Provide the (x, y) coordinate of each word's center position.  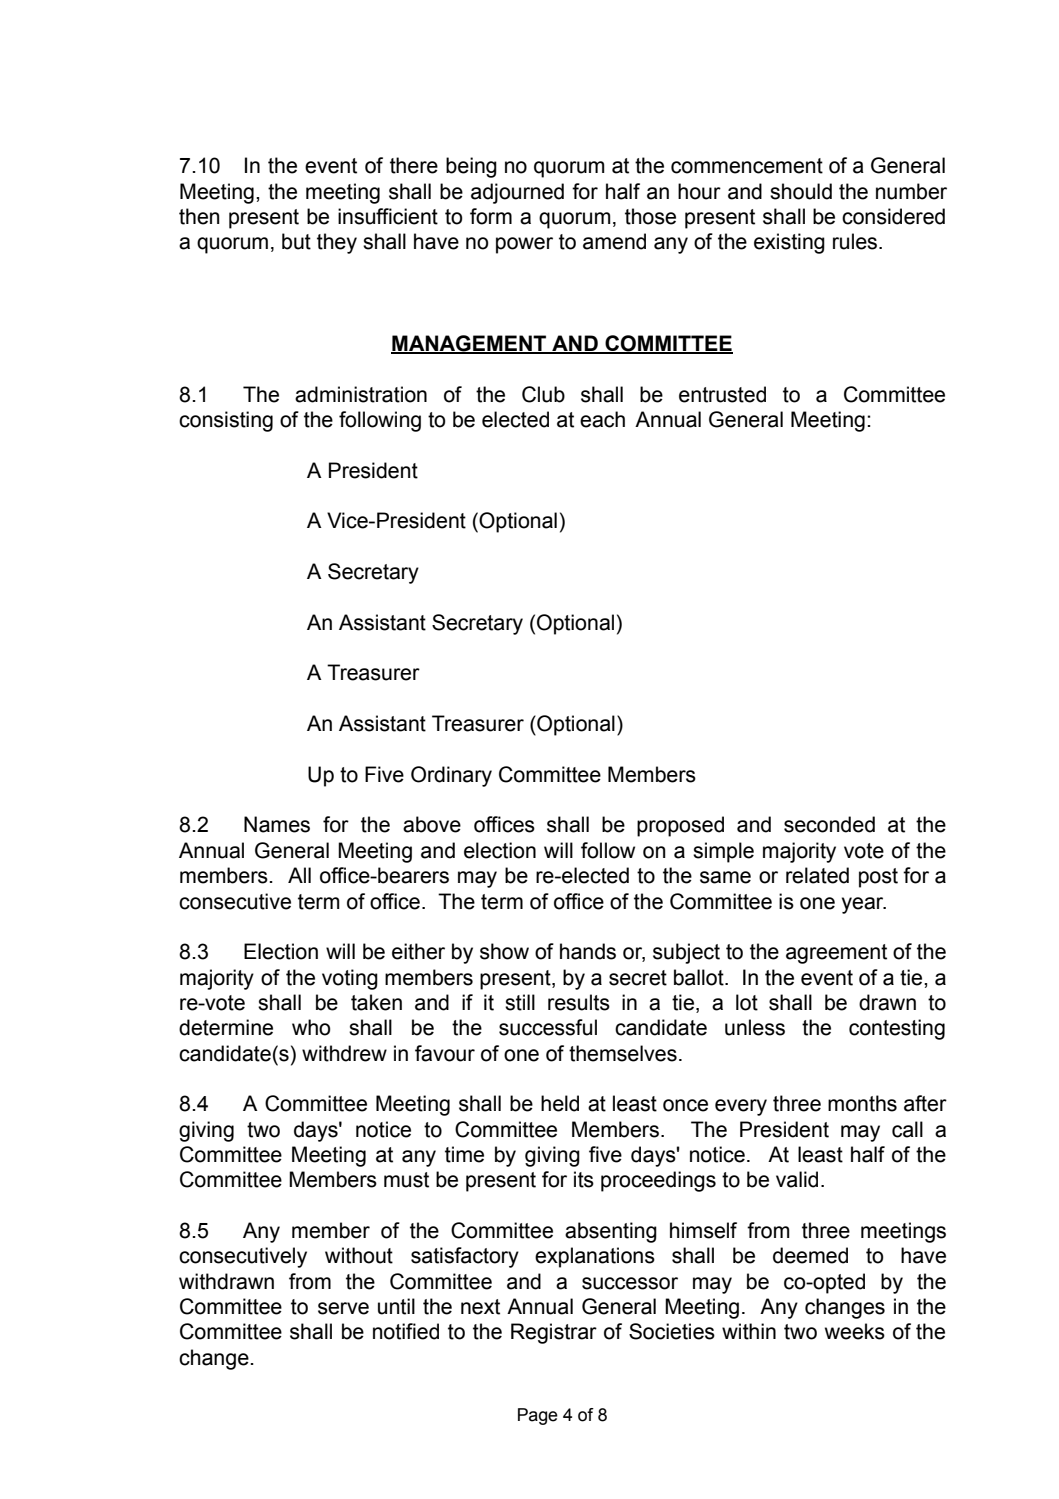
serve (343, 1308)
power (524, 245)
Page (538, 1416)
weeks (855, 1331)
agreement (836, 954)
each (602, 419)
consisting (226, 421)
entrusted (722, 394)
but (296, 241)
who (311, 1027)
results (579, 1002)
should (801, 191)
